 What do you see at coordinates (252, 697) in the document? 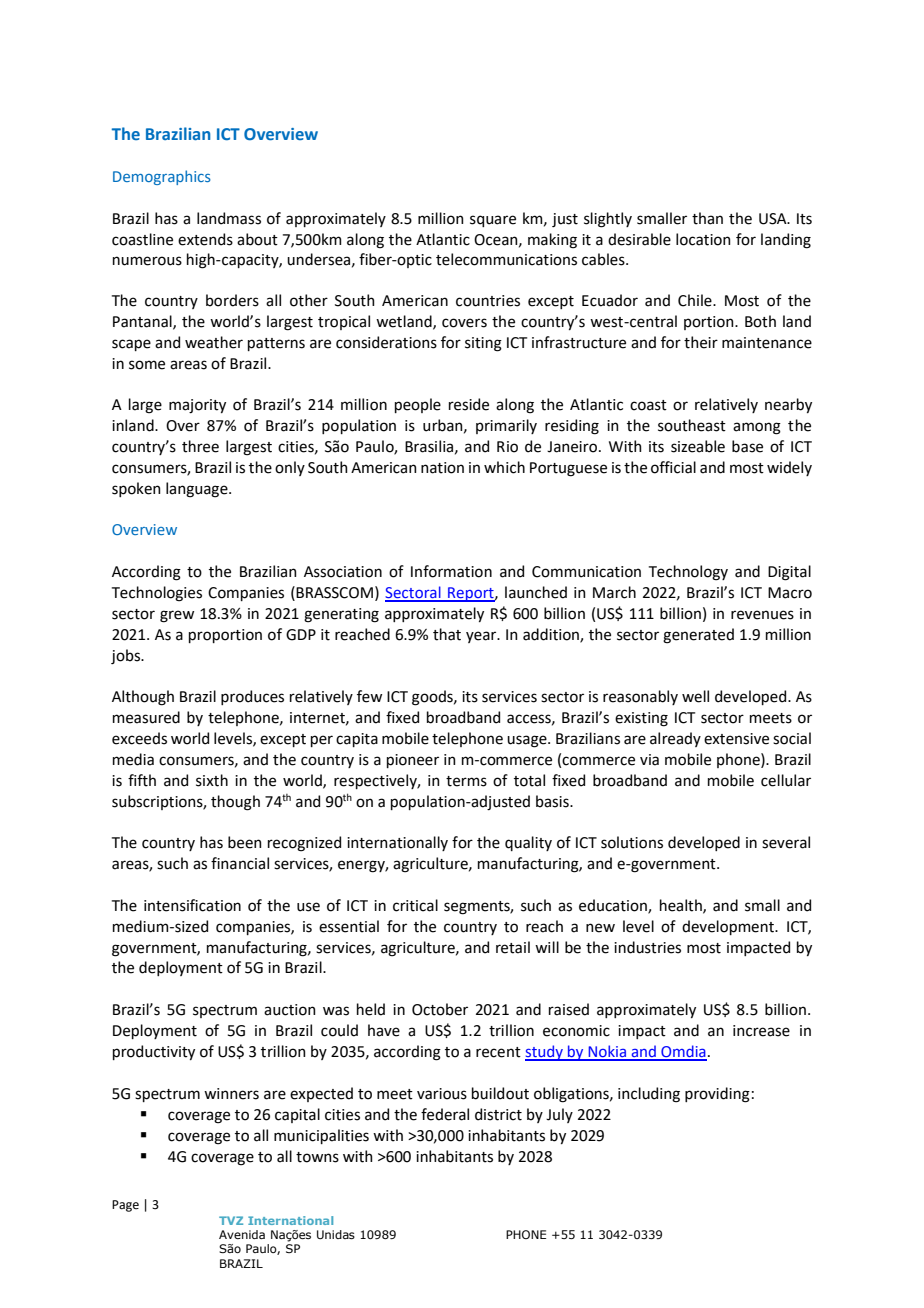
I see `produces` at bounding box center [252, 697].
